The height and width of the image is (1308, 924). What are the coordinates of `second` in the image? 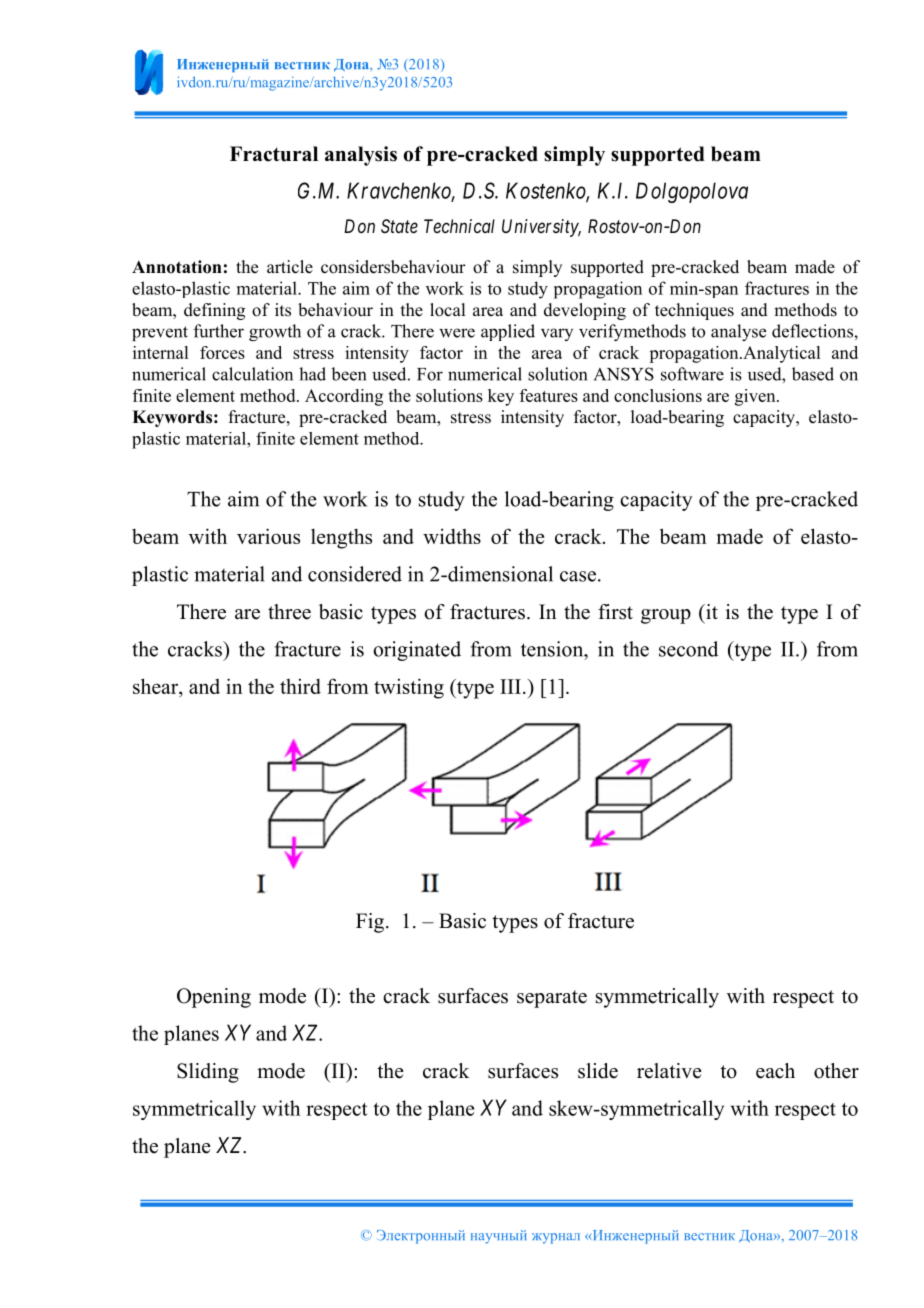 It's located at (688, 649).
